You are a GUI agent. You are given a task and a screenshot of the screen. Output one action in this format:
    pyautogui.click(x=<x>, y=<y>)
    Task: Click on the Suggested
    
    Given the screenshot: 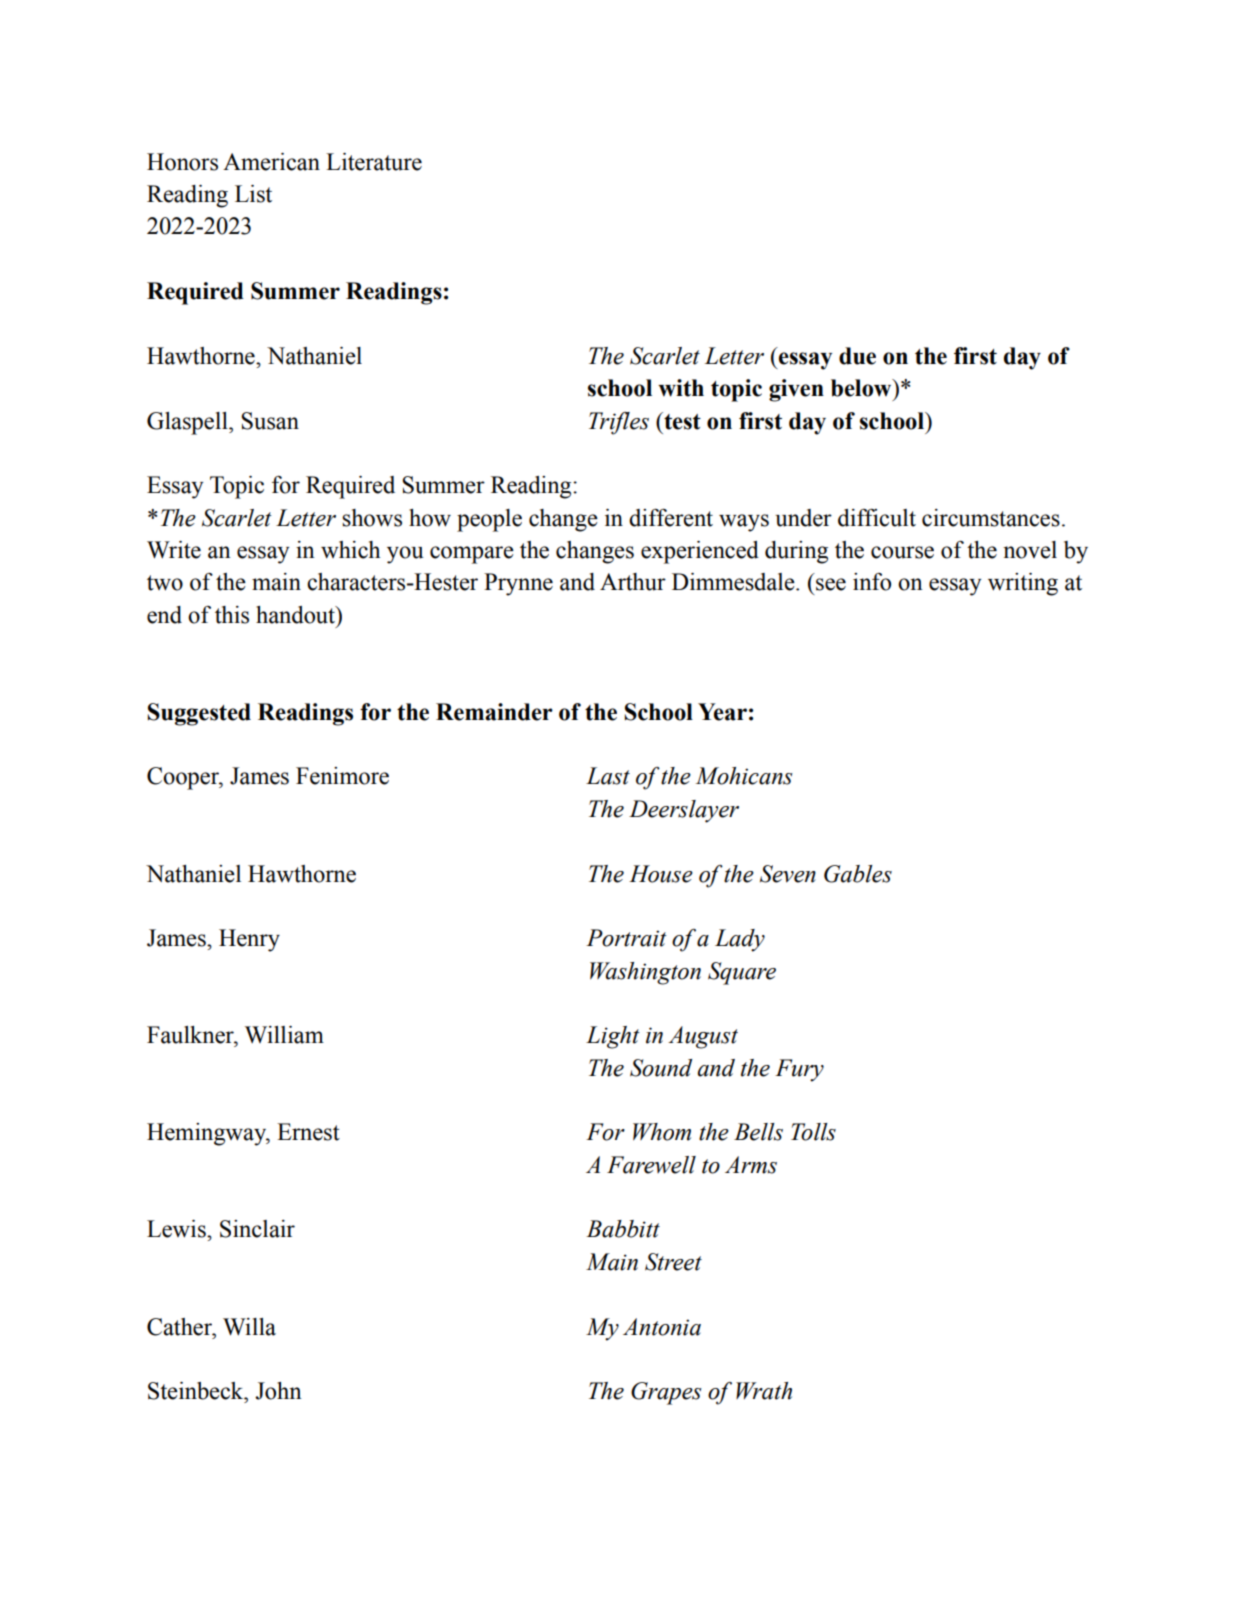 What is the action you would take?
    pyautogui.click(x=199, y=714)
